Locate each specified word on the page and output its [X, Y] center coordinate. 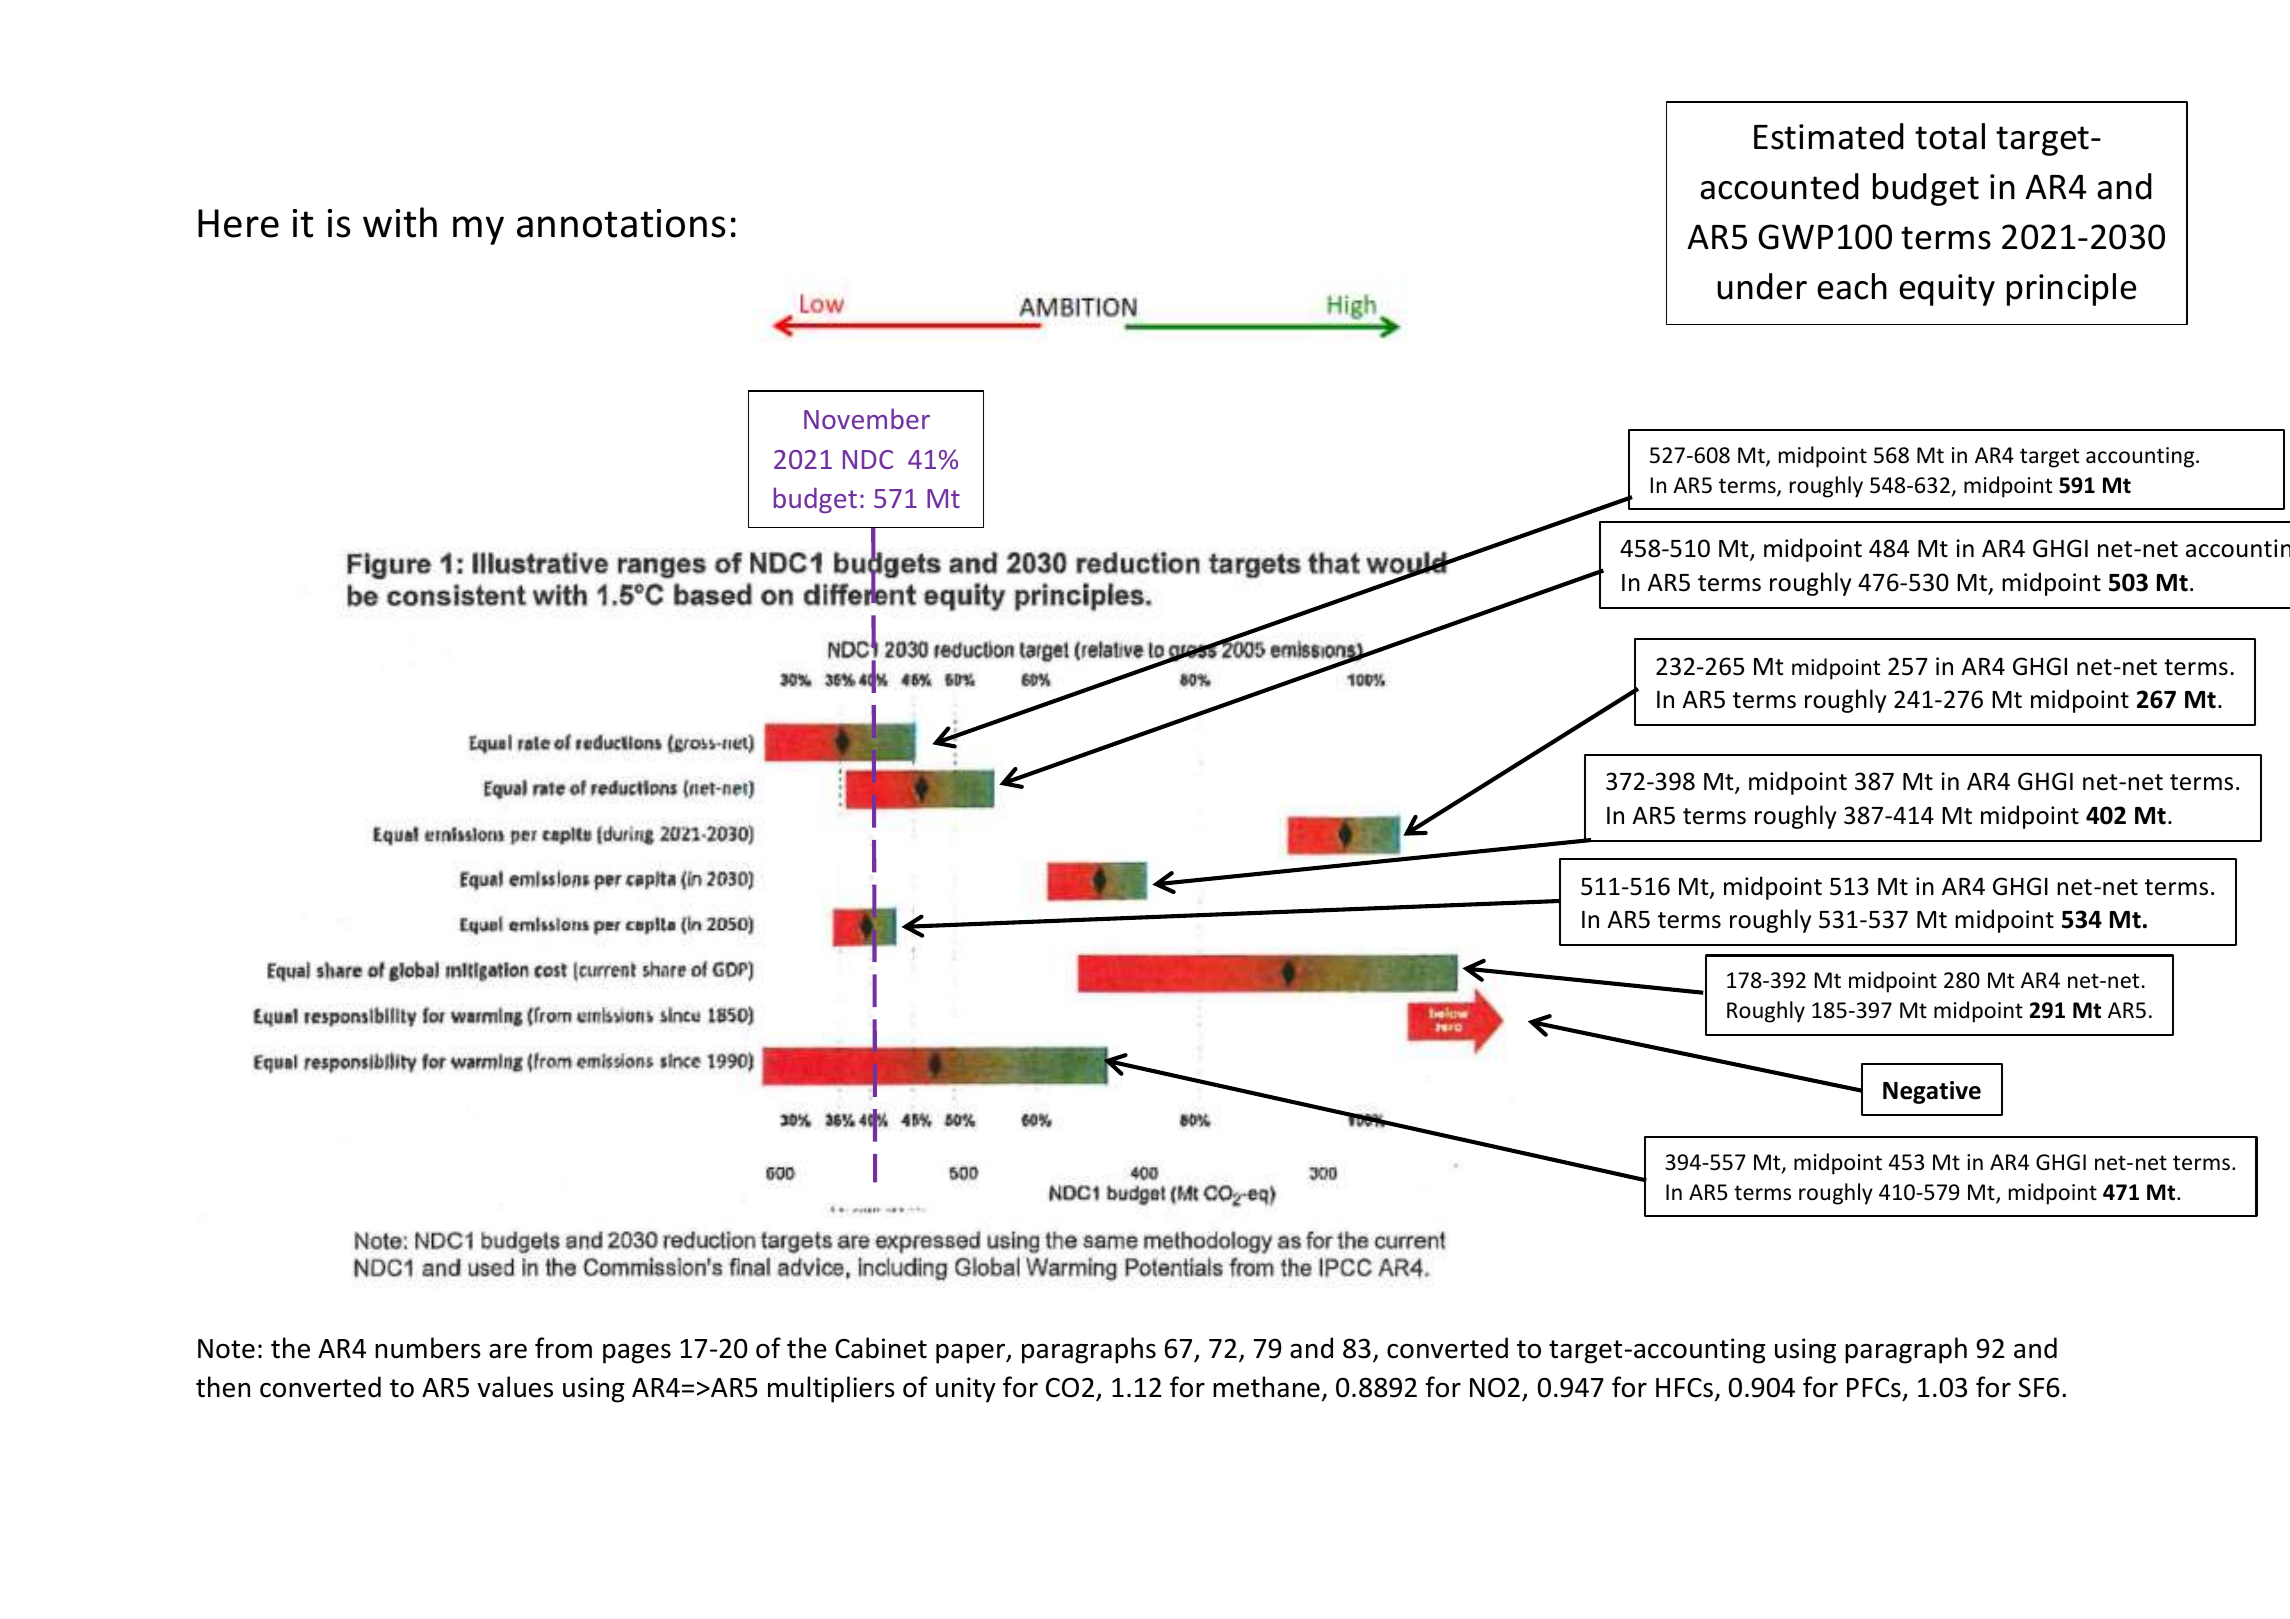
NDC [868, 459]
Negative [1932, 1092]
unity [966, 1390]
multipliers [831, 1389]
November [867, 418]
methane [1266, 1387]
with [400, 222]
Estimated [1829, 136]
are [508, 1351]
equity [1947, 290]
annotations [621, 223]
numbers [428, 1348]
